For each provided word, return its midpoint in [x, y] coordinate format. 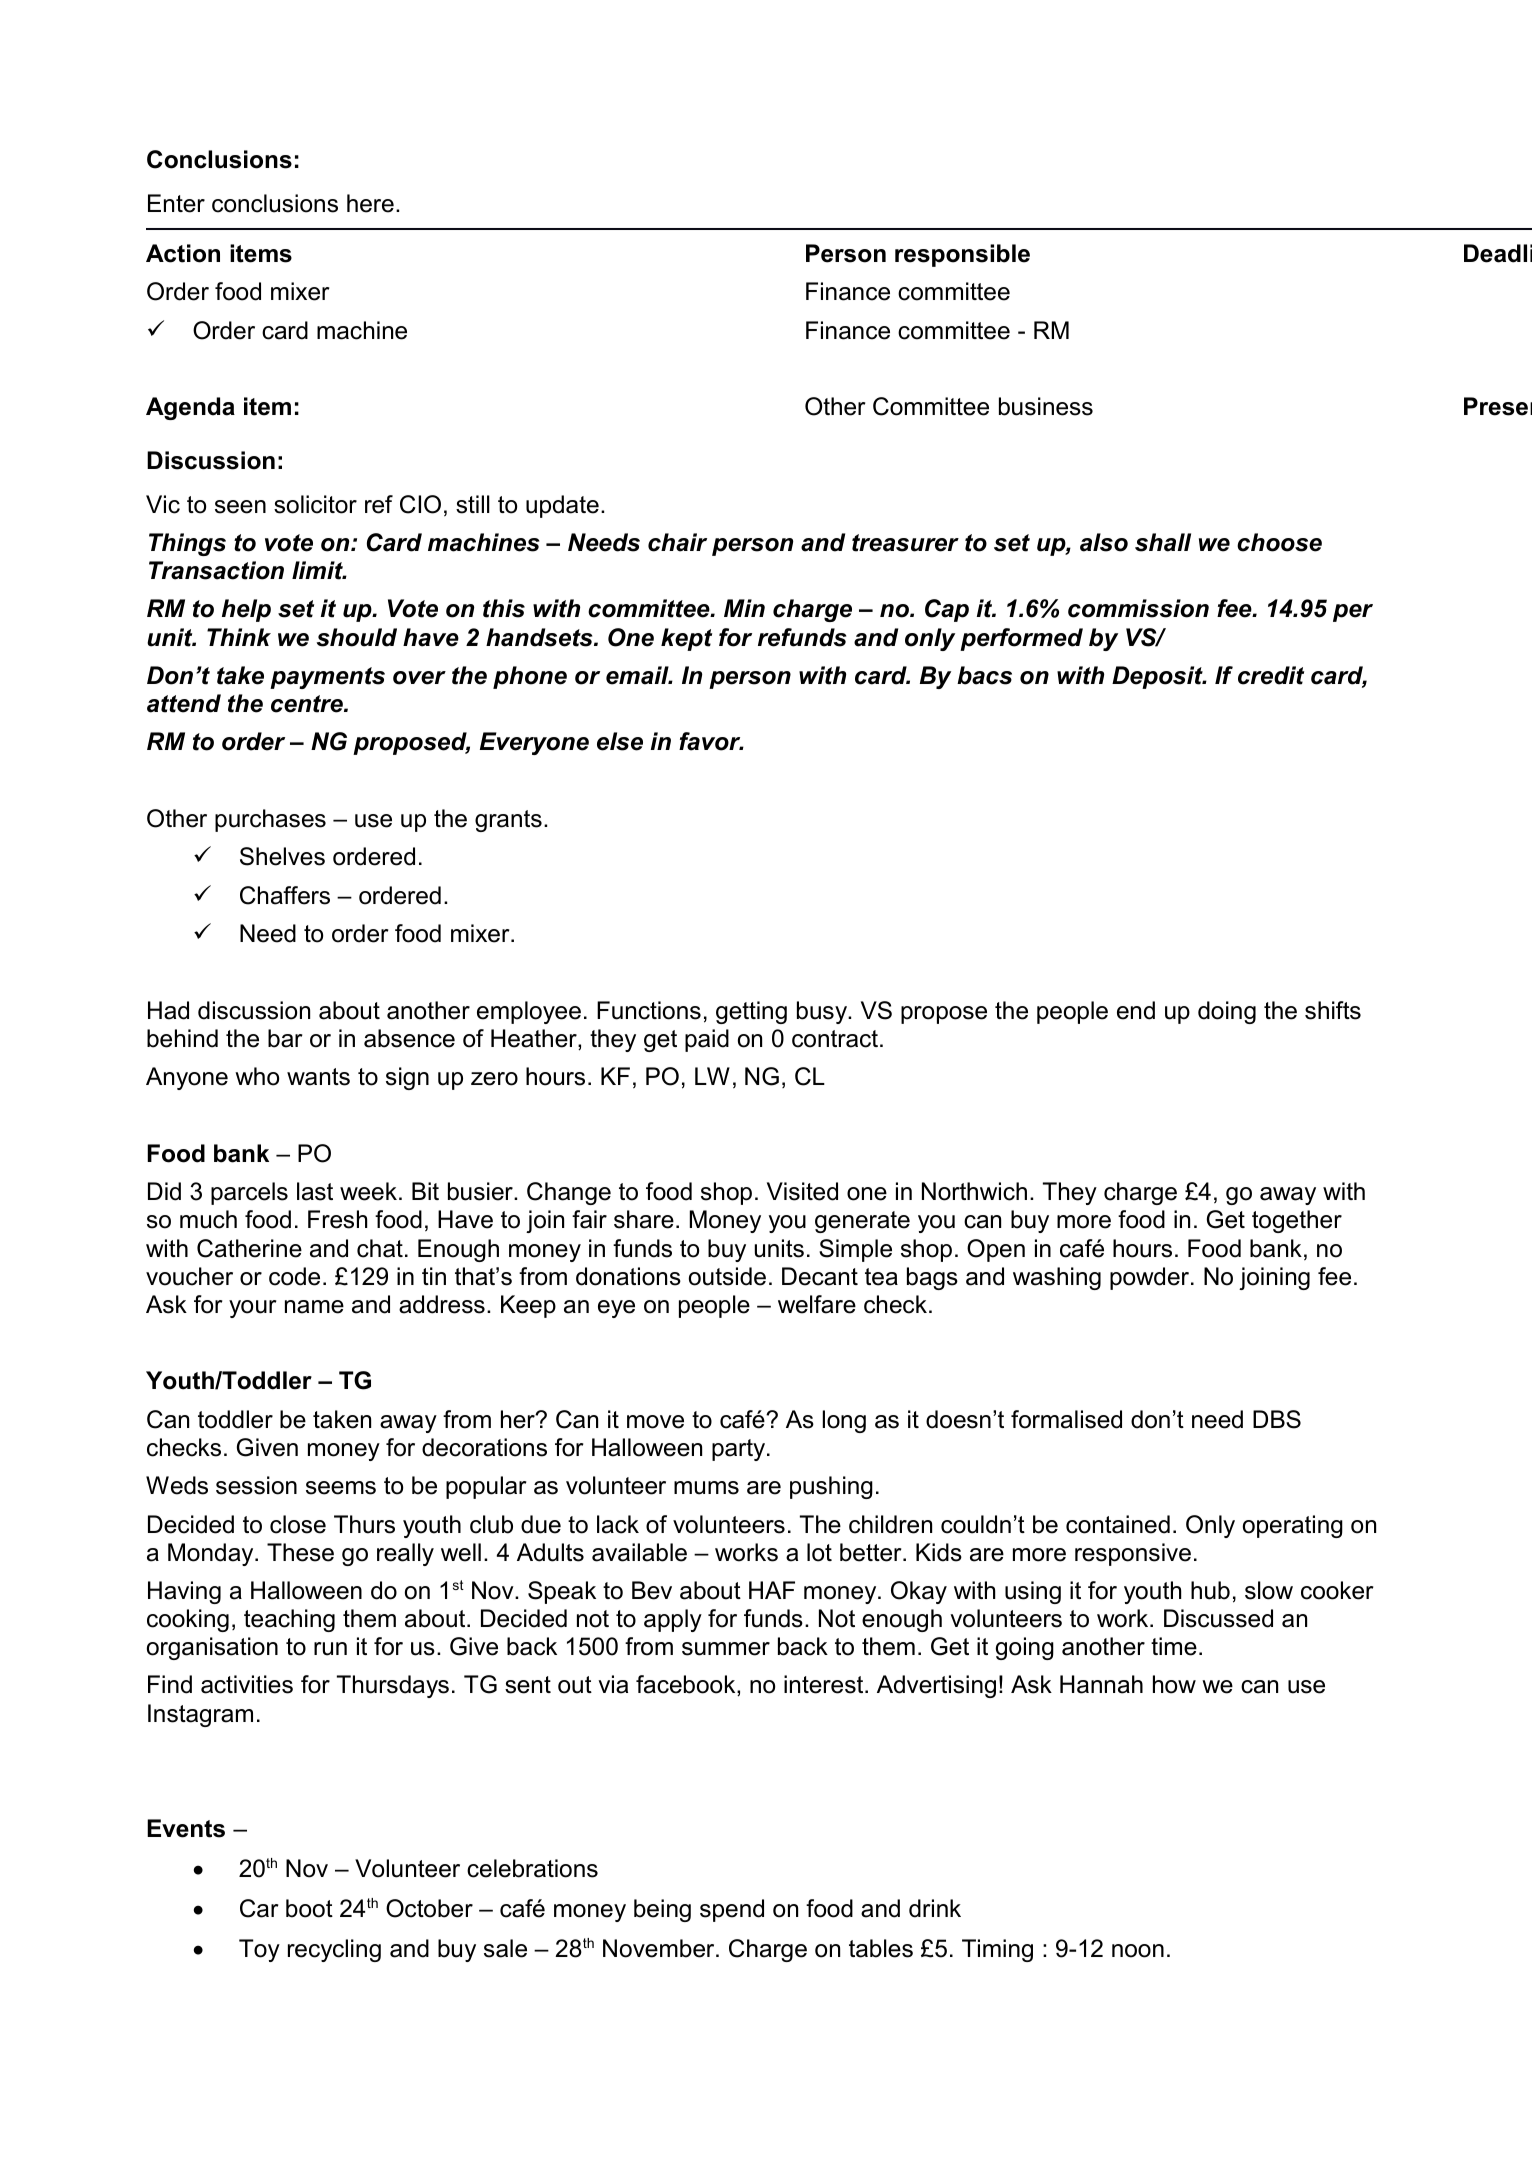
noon [1138, 1951]
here [370, 203]
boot [309, 1908]
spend [732, 1910]
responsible [962, 255]
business [1046, 406]
